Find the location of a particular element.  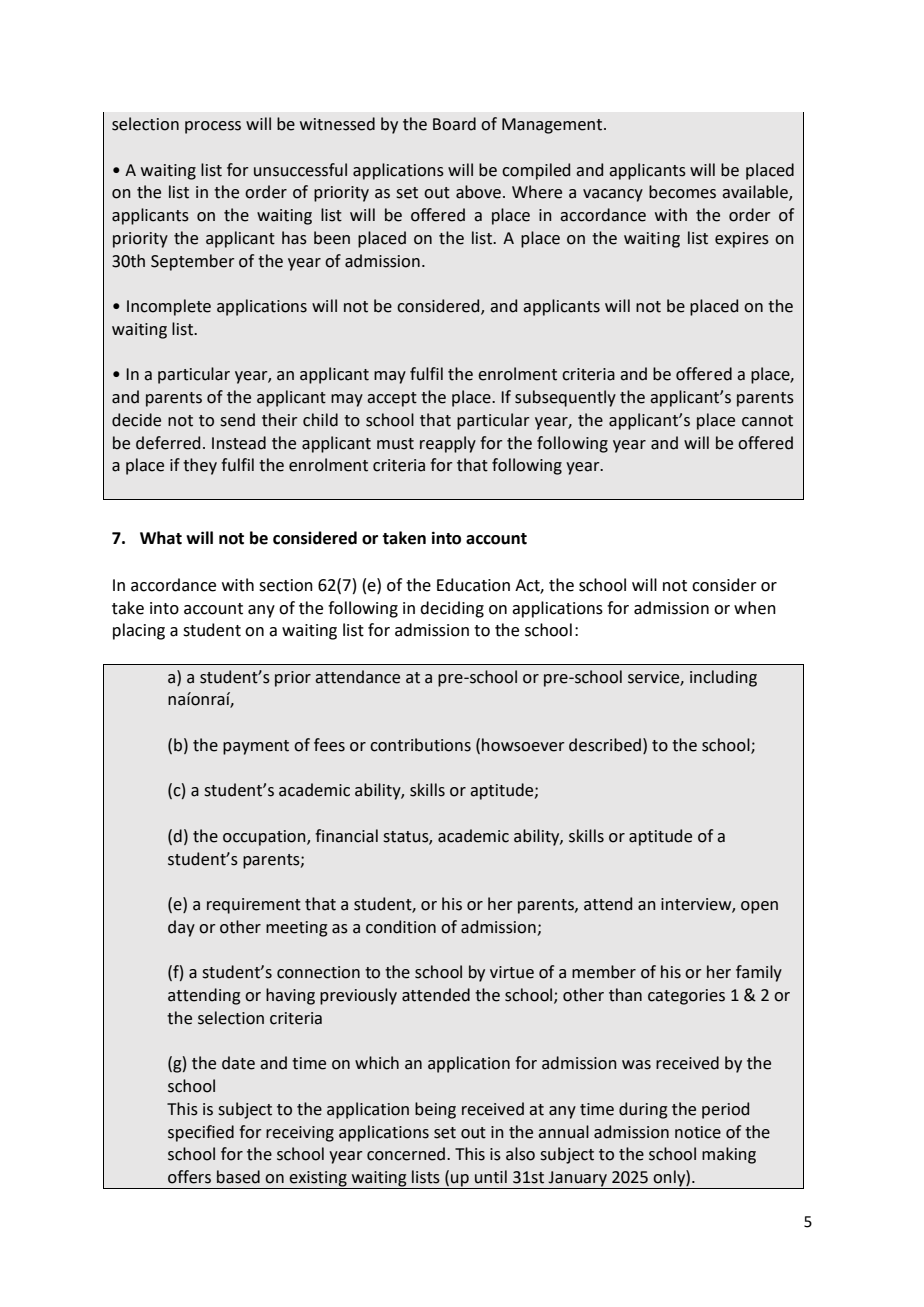

including is located at coordinates (723, 678).
